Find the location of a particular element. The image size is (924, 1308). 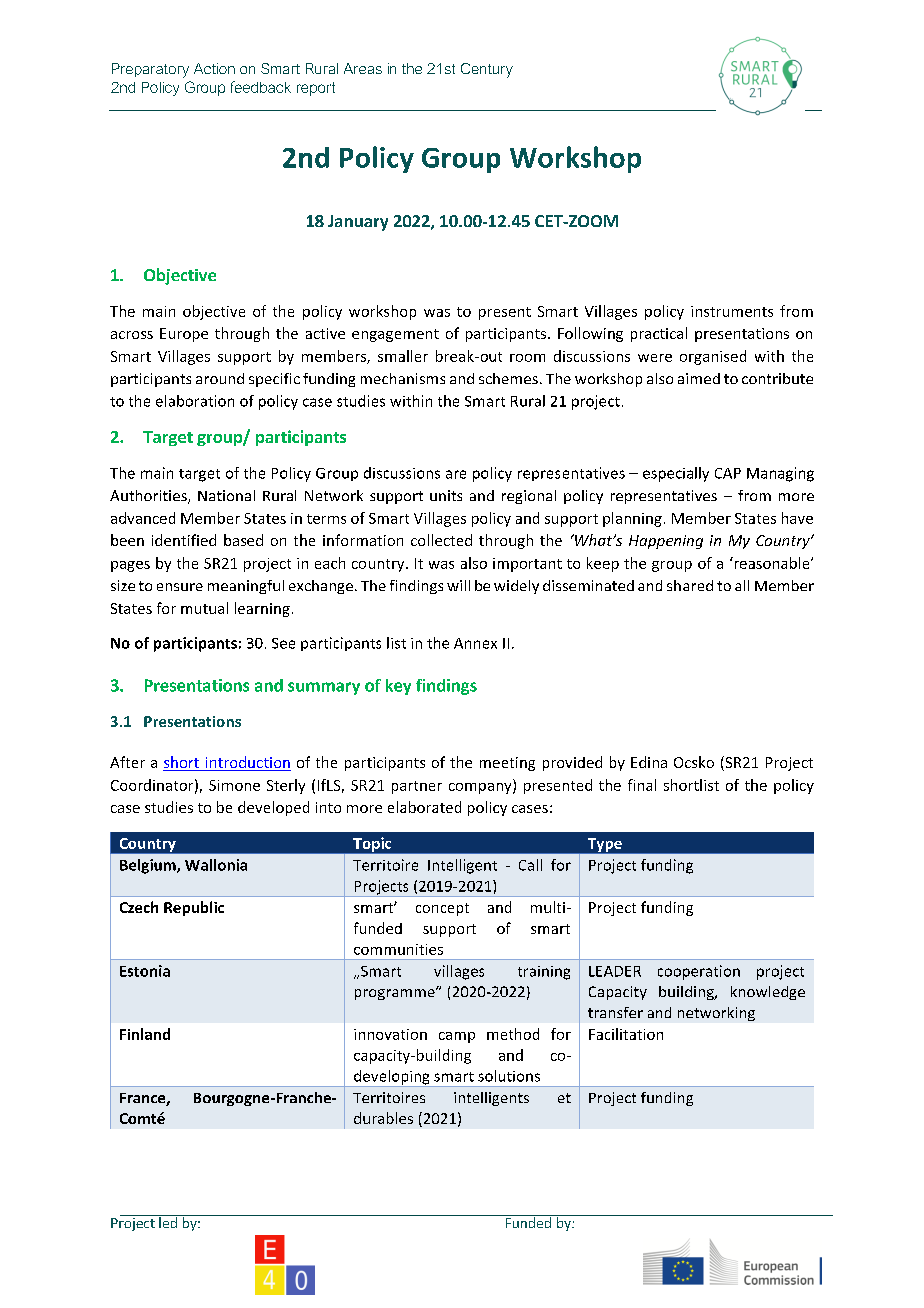

schemes is located at coordinates (508, 378).
